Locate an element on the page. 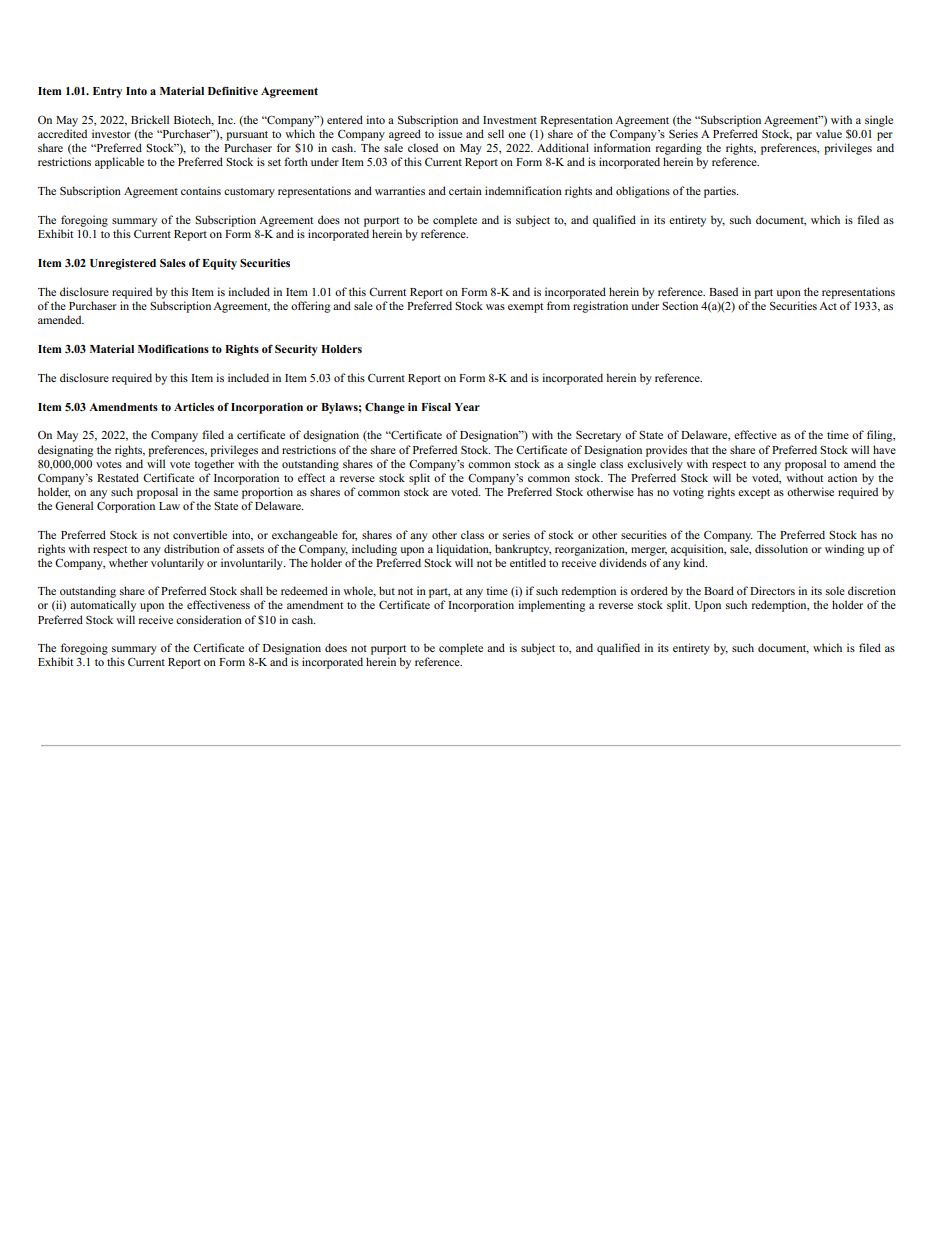 The image size is (952, 1233). that is located at coordinates (700, 449).
